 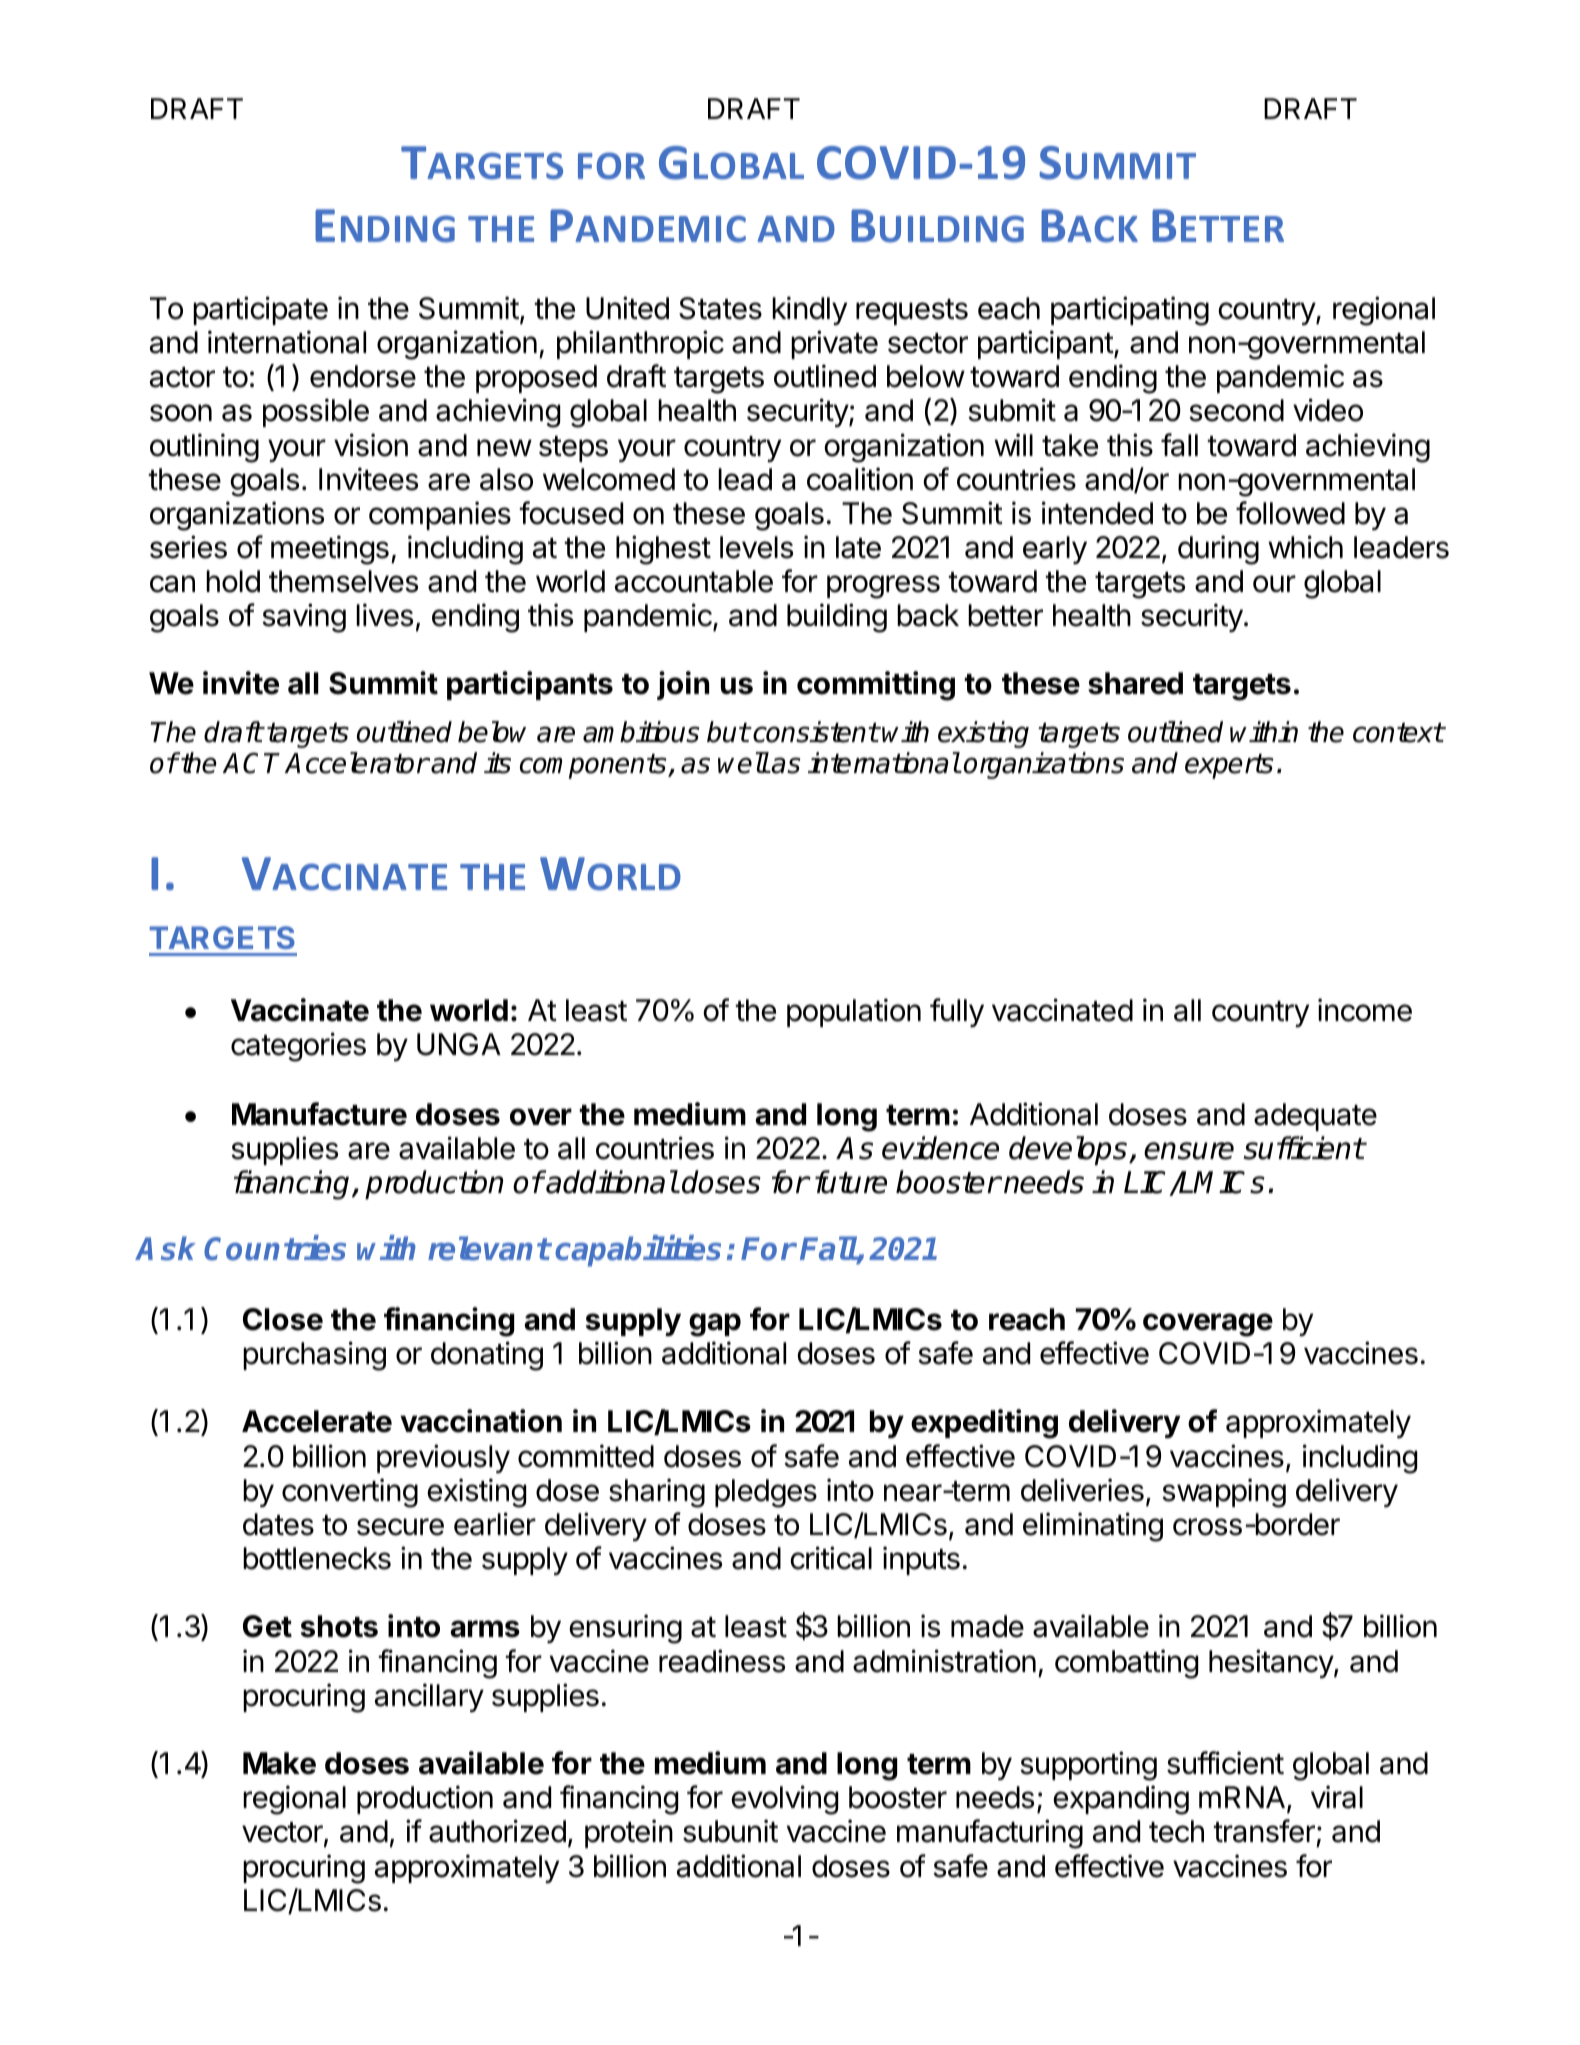 I want to click on Accelerator, so click(x=357, y=763).
